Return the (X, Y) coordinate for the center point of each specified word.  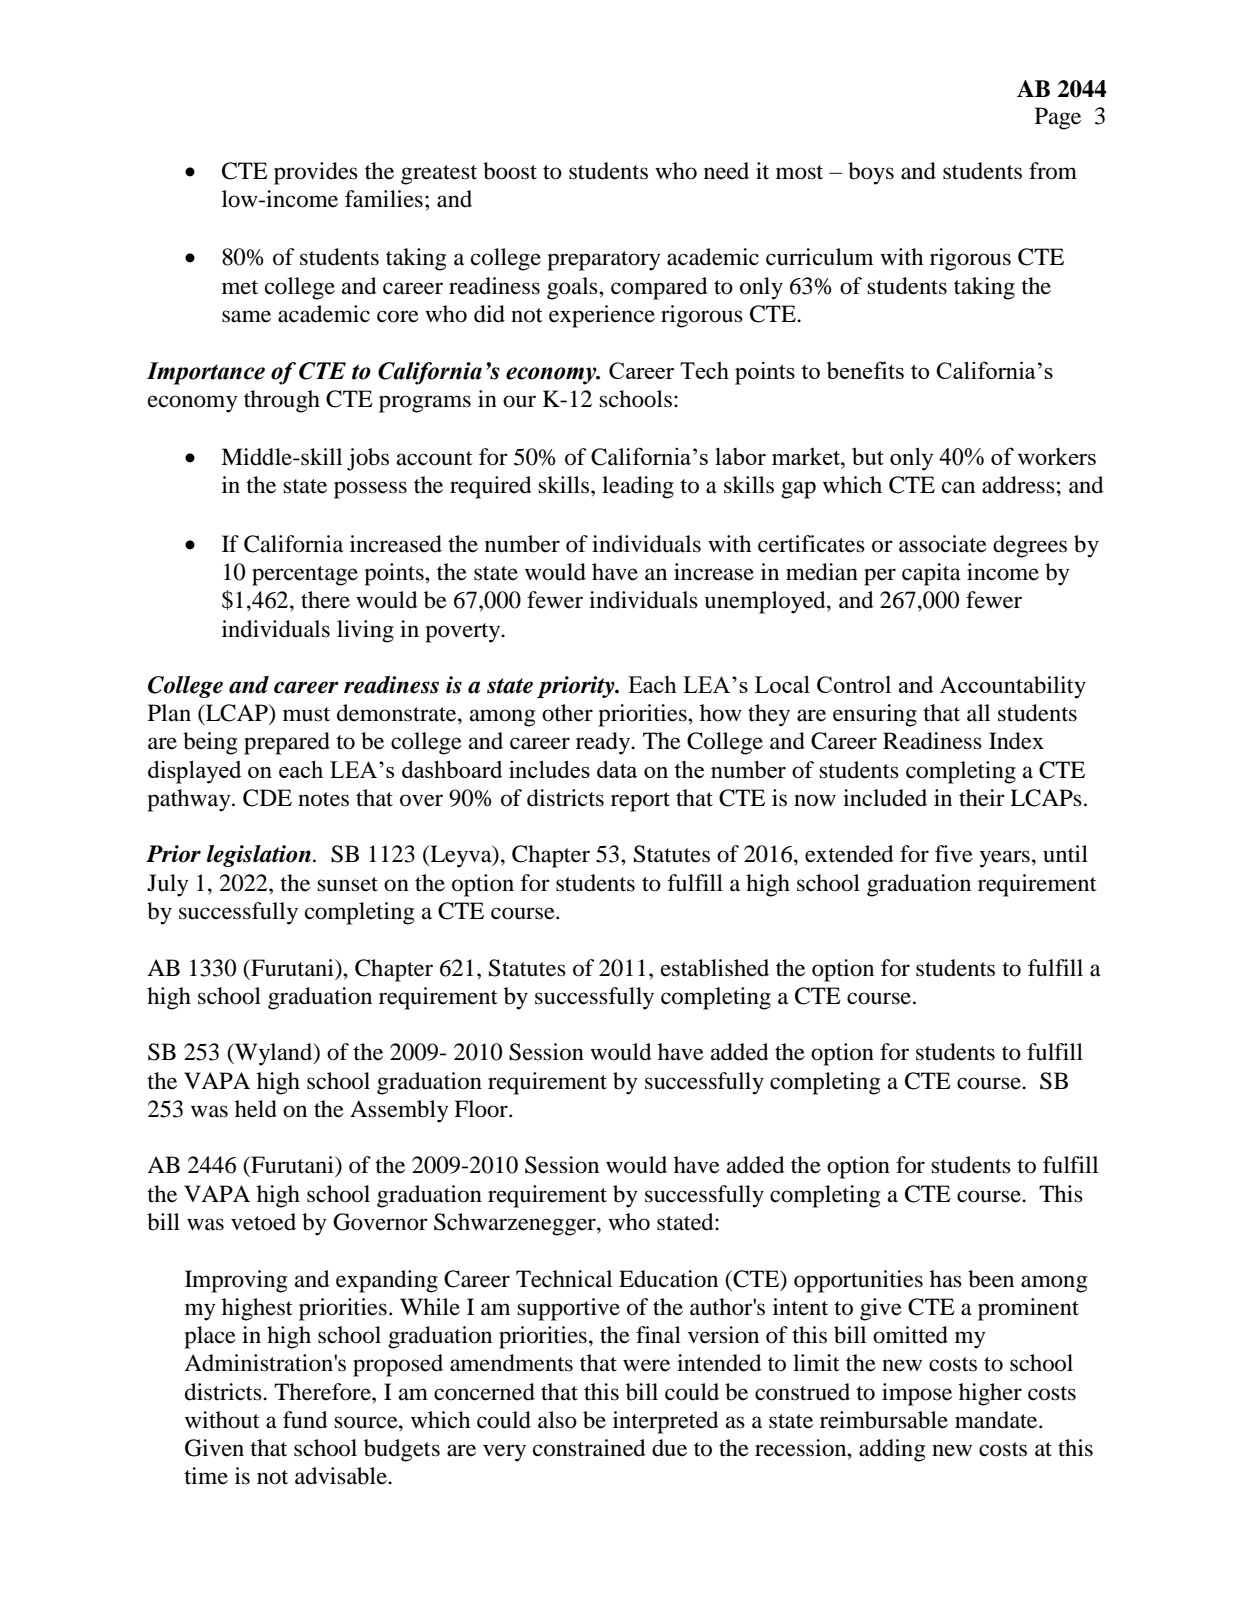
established (715, 968)
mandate (997, 1420)
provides (316, 173)
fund (305, 1420)
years (1005, 859)
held (256, 1109)
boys (871, 173)
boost (510, 171)
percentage (305, 576)
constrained (589, 1448)
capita (931, 574)
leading (638, 487)
